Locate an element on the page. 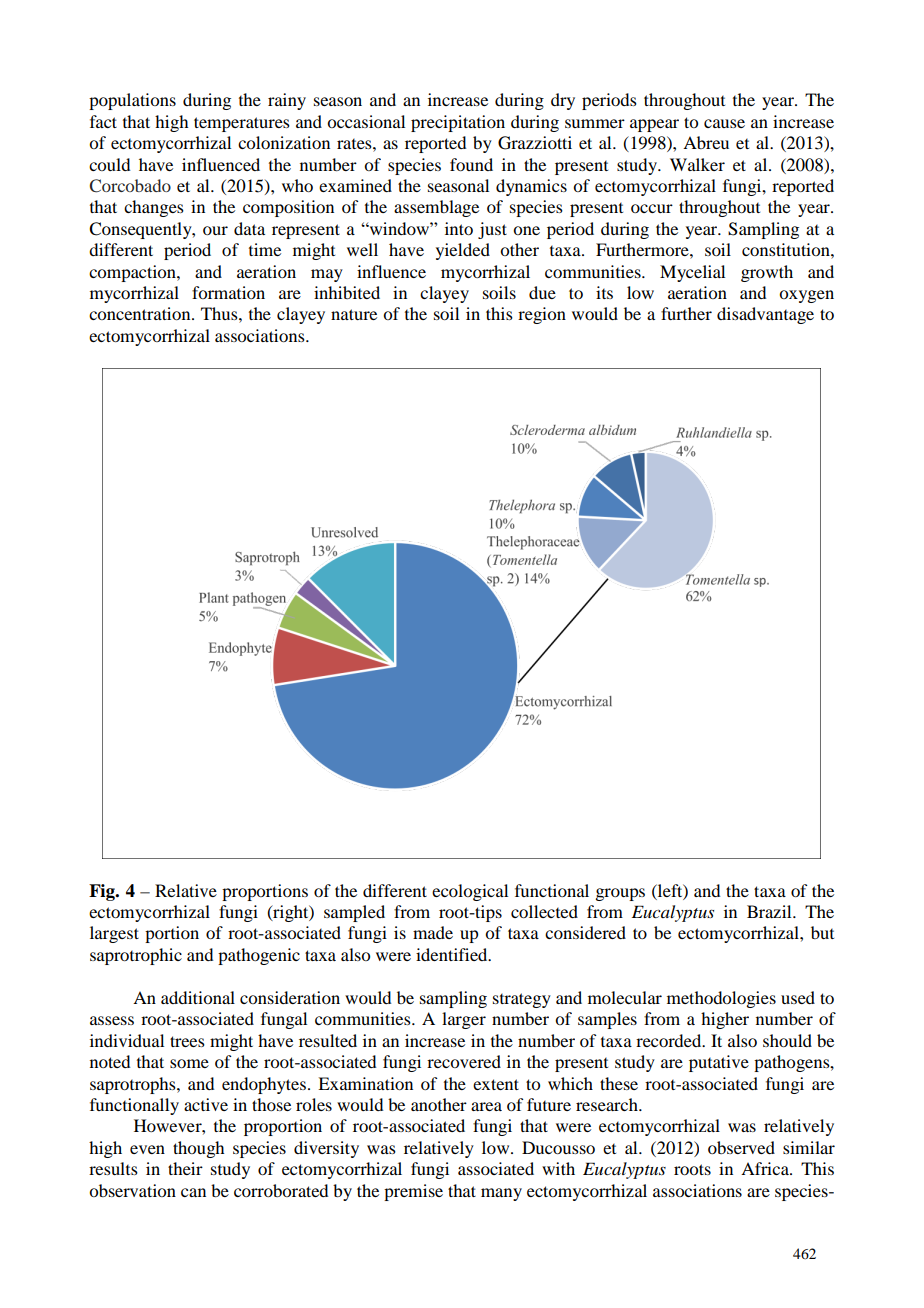  cause is located at coordinates (724, 123).
